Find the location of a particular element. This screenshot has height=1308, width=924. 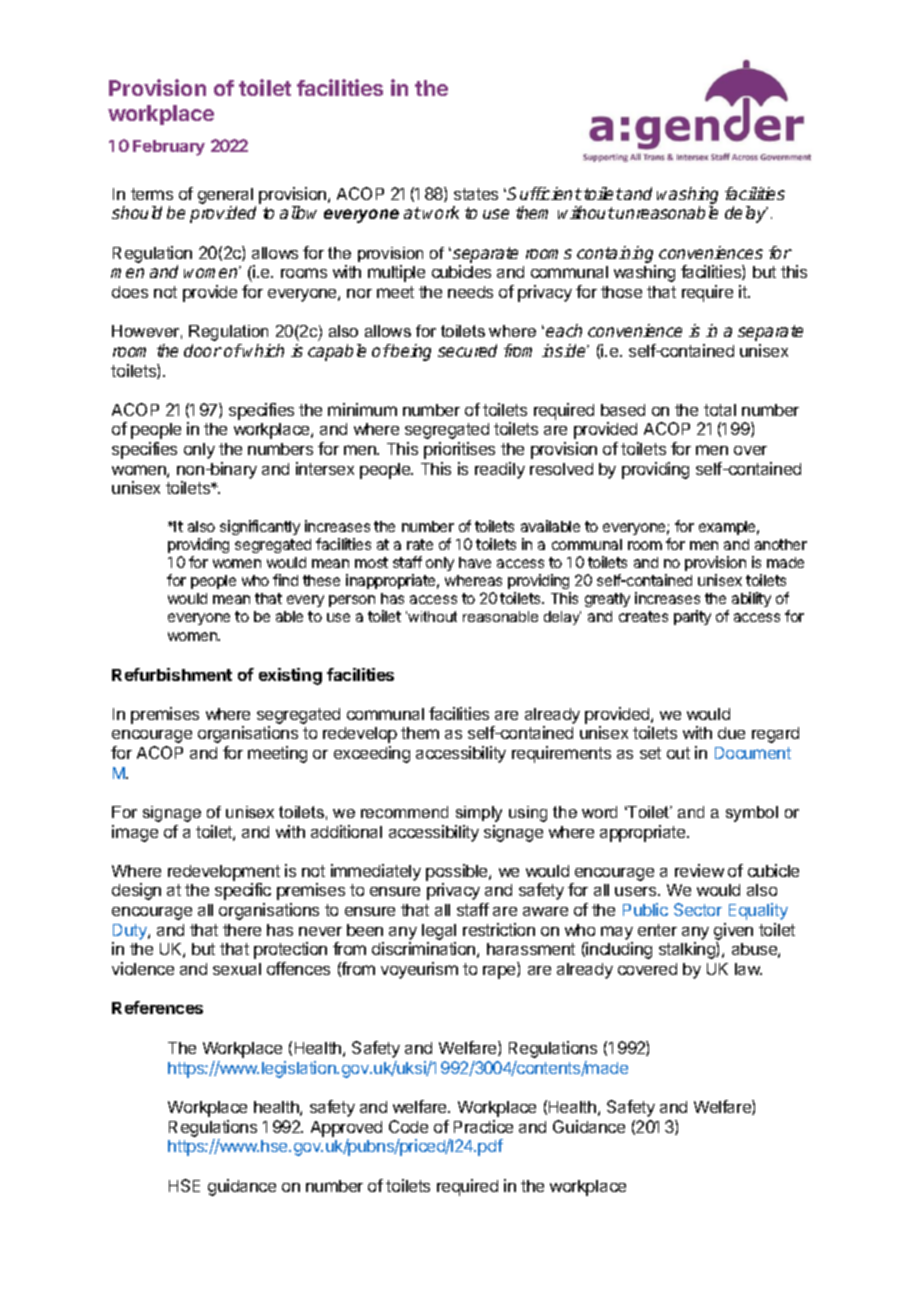

law is located at coordinates (748, 969).
